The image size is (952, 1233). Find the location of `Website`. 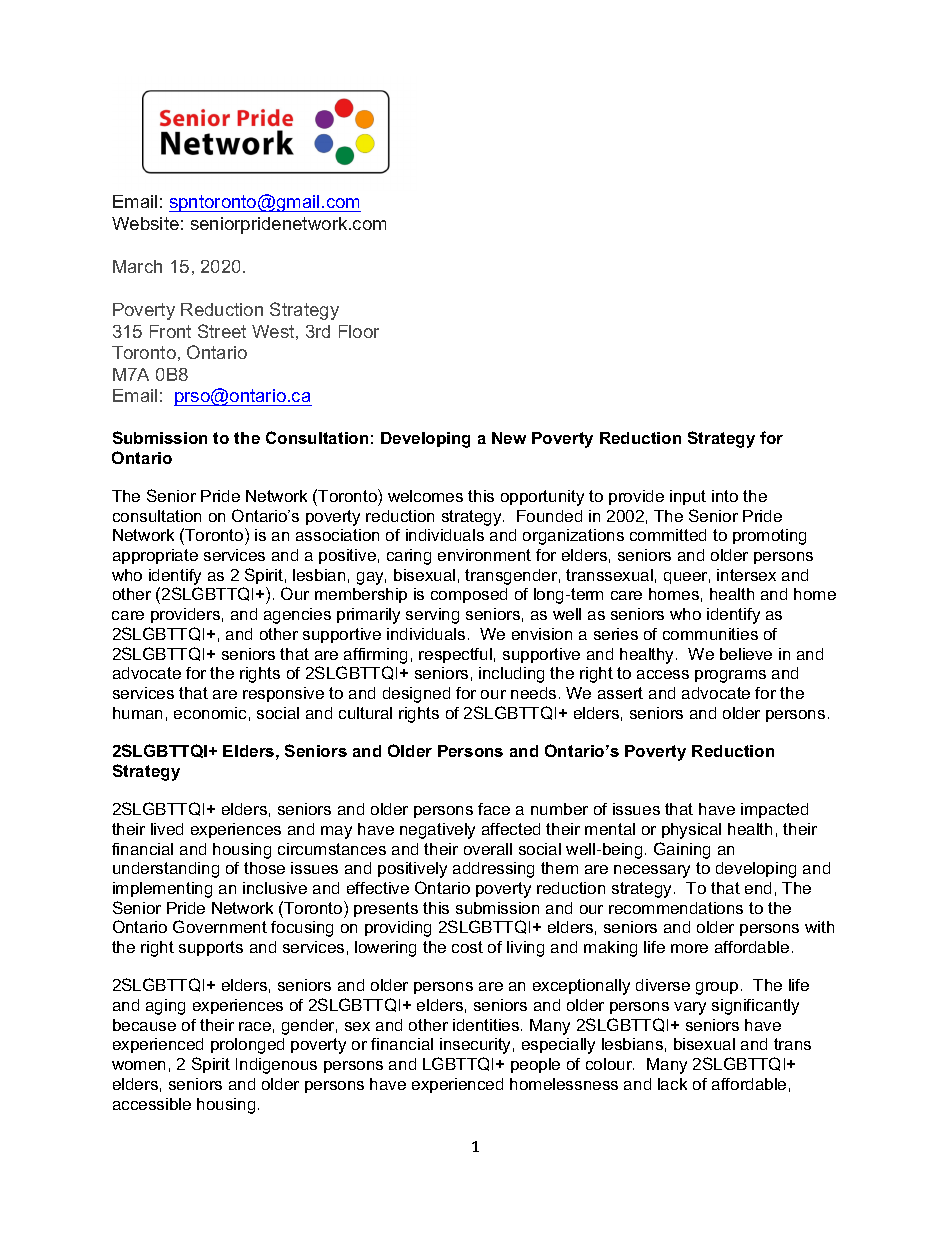

Website is located at coordinates (145, 223).
